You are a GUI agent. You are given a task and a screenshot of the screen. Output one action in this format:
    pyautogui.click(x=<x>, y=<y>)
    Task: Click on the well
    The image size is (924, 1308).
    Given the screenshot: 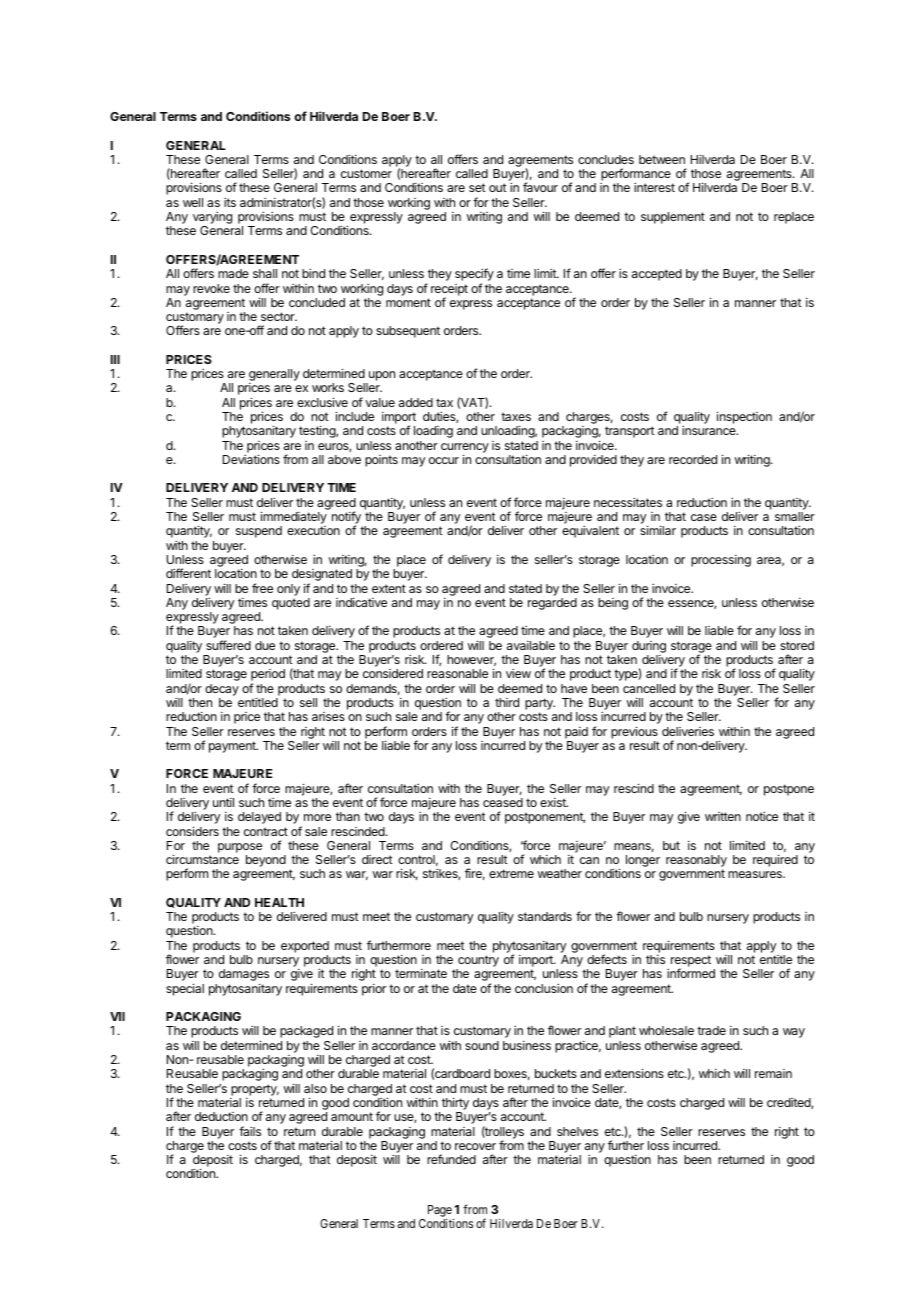 What is the action you would take?
    pyautogui.click(x=193, y=202)
